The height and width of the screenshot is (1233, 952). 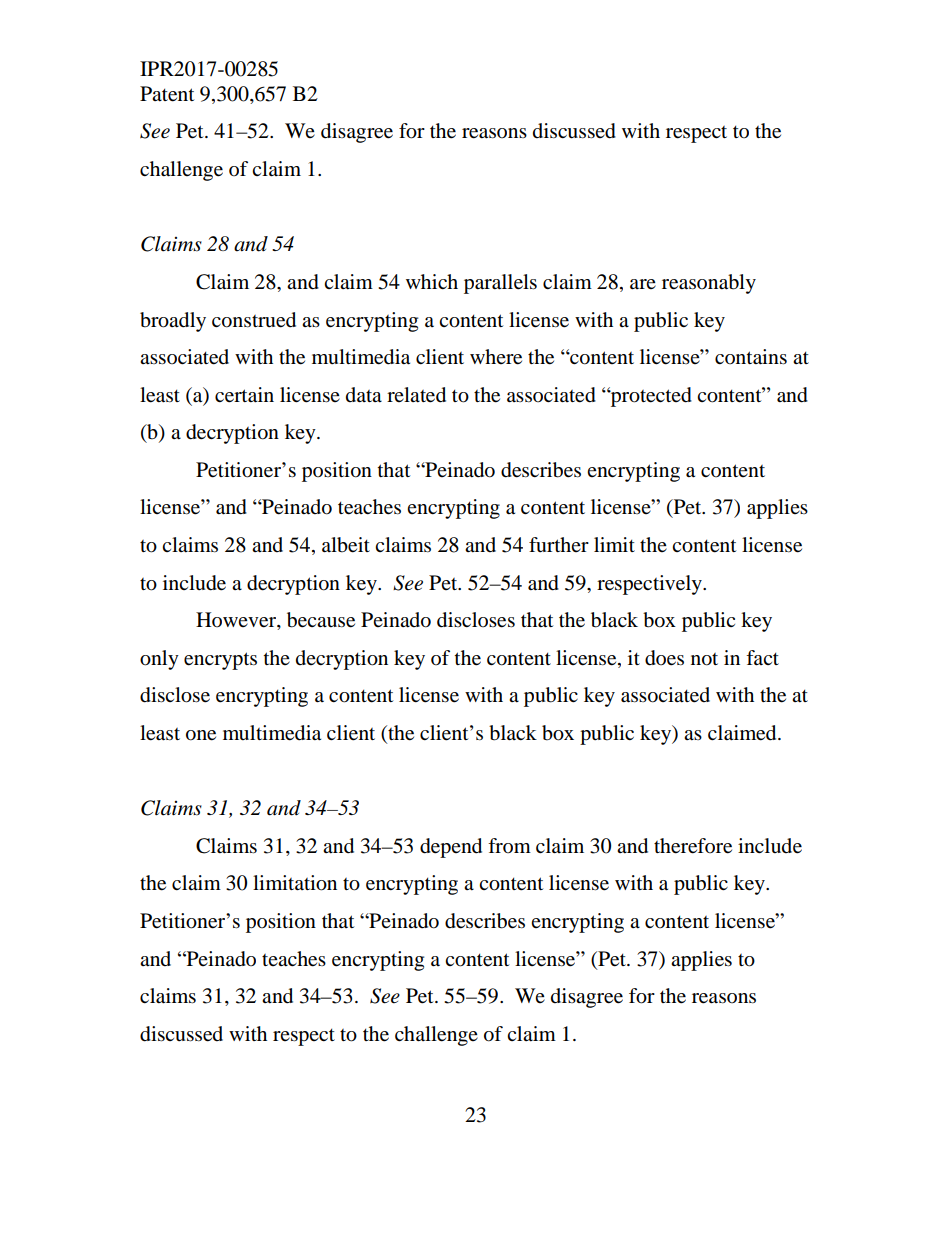 What do you see at coordinates (509, 846) in the screenshot?
I see `from` at bounding box center [509, 846].
